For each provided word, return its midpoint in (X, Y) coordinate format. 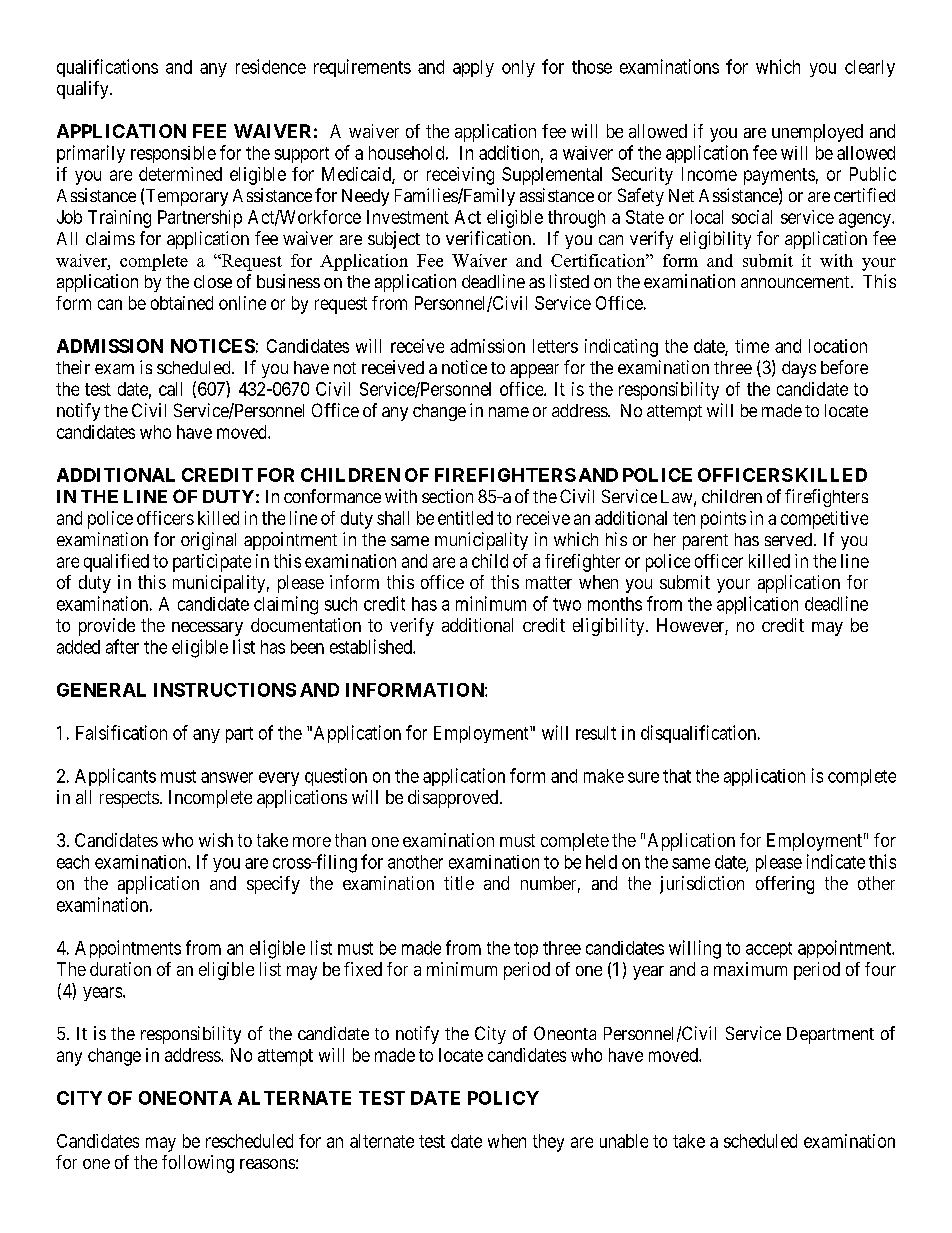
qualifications (107, 68)
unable (624, 1141)
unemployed (817, 133)
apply (473, 68)
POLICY (503, 1098)
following (198, 1164)
